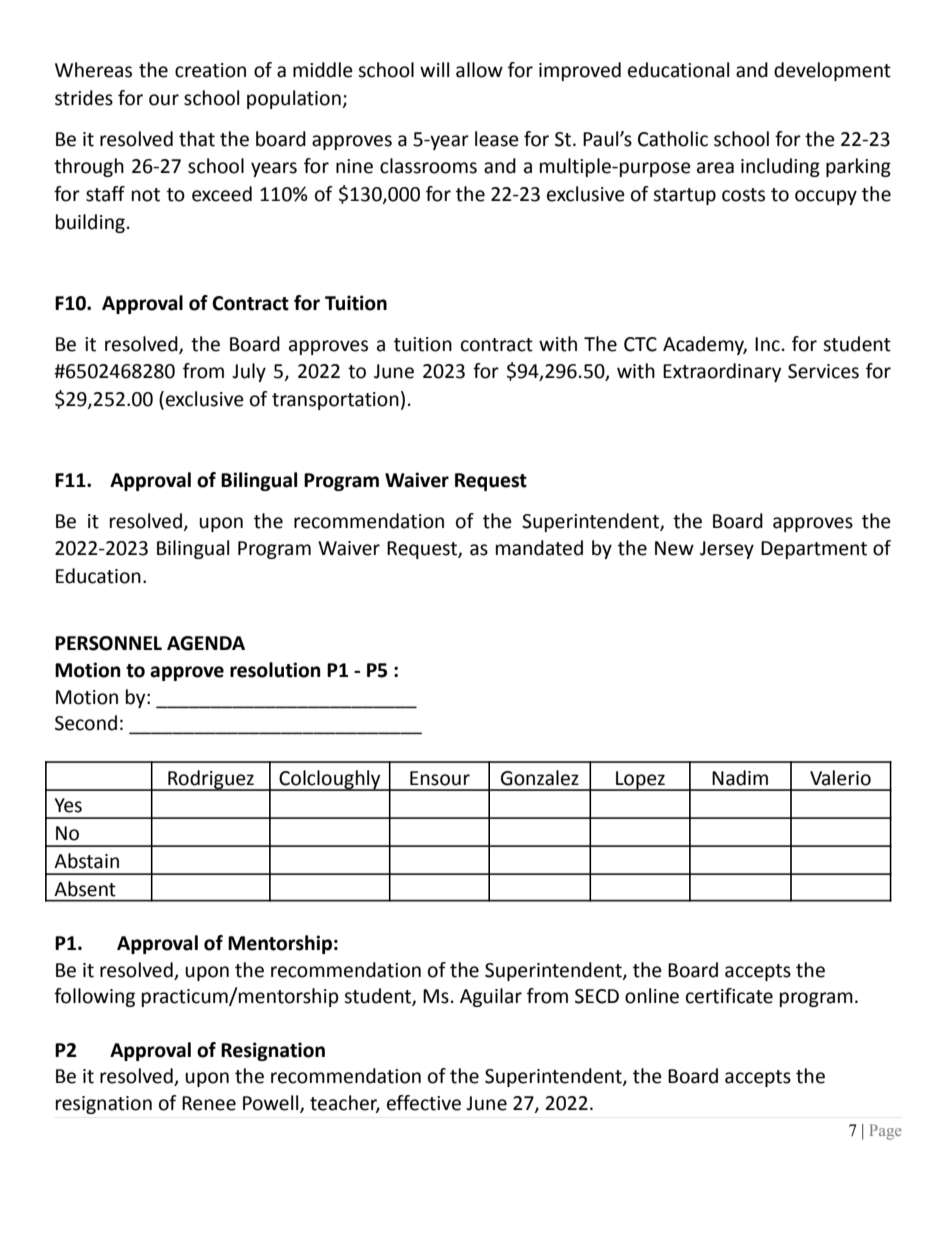 This screenshot has width=952, height=1233. Describe the element at coordinates (210, 70) in the screenshot. I see `creation` at that location.
